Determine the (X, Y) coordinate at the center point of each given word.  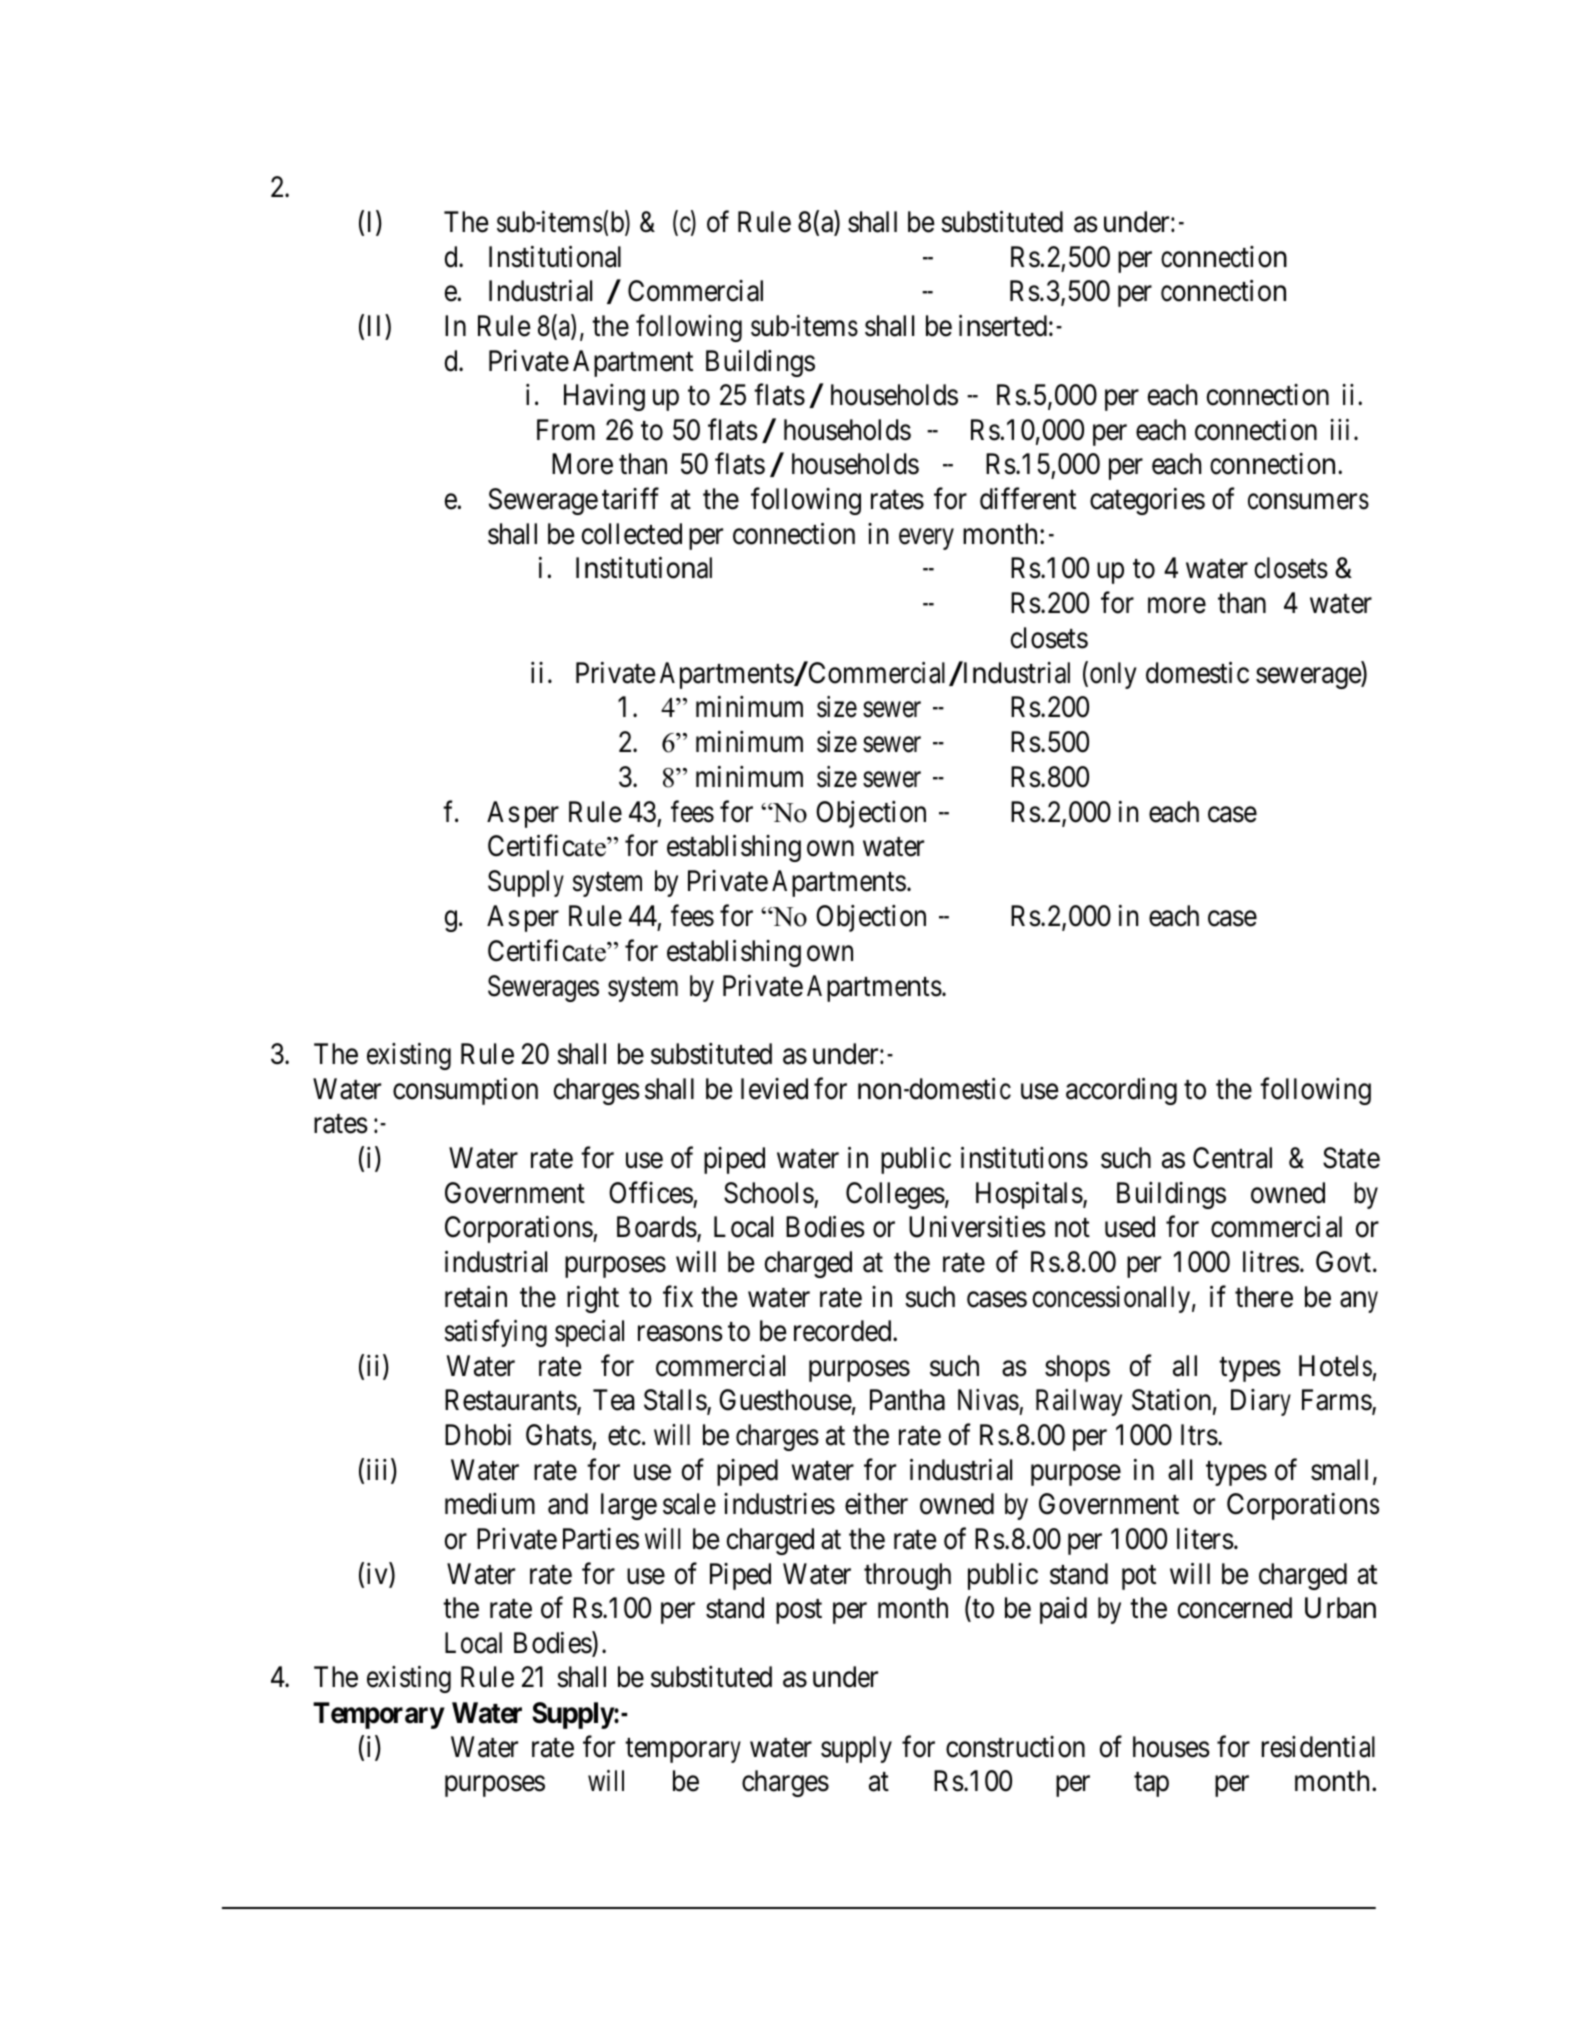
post (799, 1612)
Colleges (895, 1195)
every (926, 539)
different (1028, 499)
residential (1318, 1747)
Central (1232, 1158)
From (566, 430)
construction (1015, 1747)
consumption (465, 1091)
